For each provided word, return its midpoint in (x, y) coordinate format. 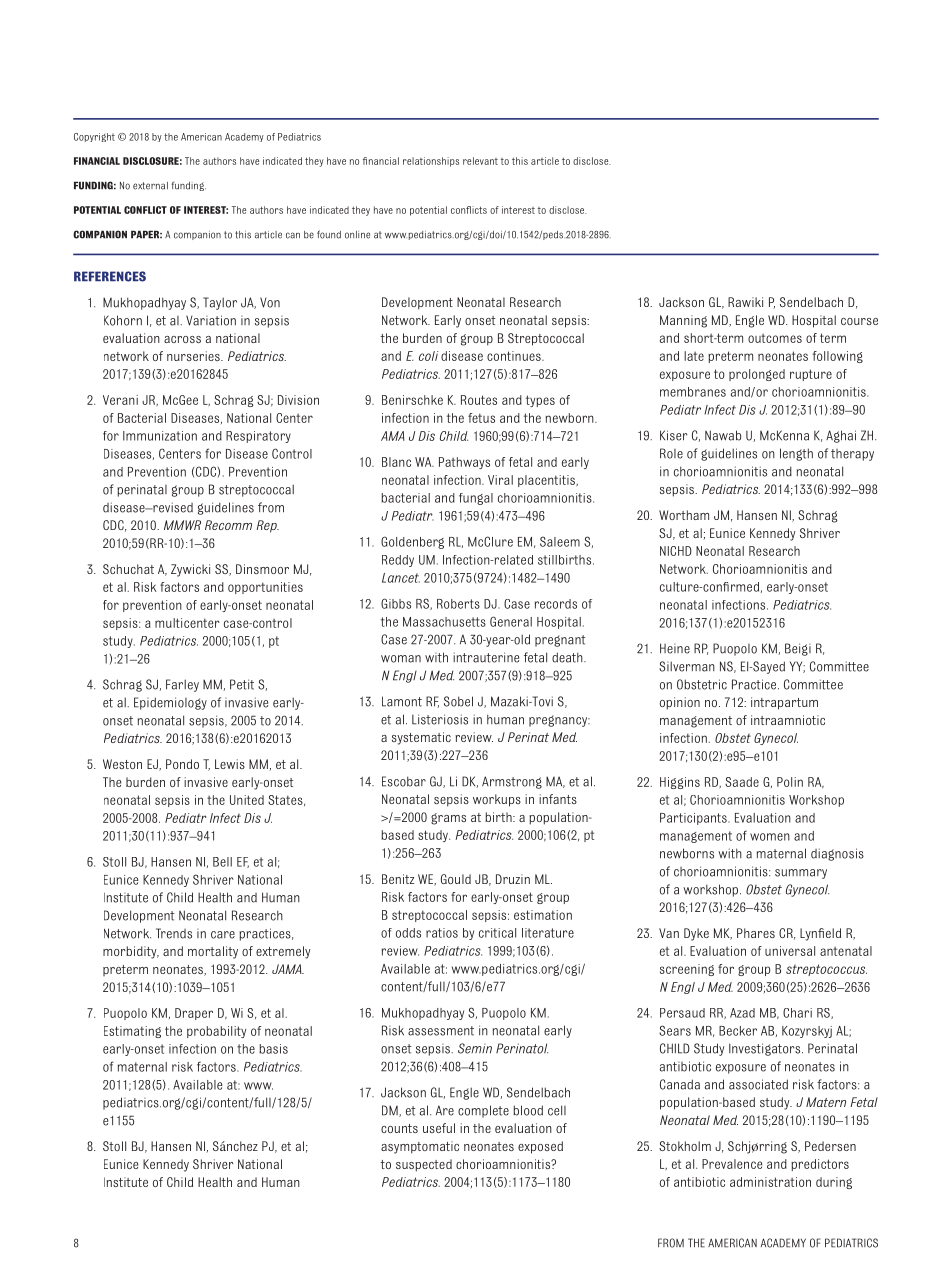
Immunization (160, 436)
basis (273, 1049)
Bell (222, 862)
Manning (683, 321)
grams (448, 819)
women (770, 837)
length (796, 454)
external (150, 186)
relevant (480, 161)
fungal (476, 499)
